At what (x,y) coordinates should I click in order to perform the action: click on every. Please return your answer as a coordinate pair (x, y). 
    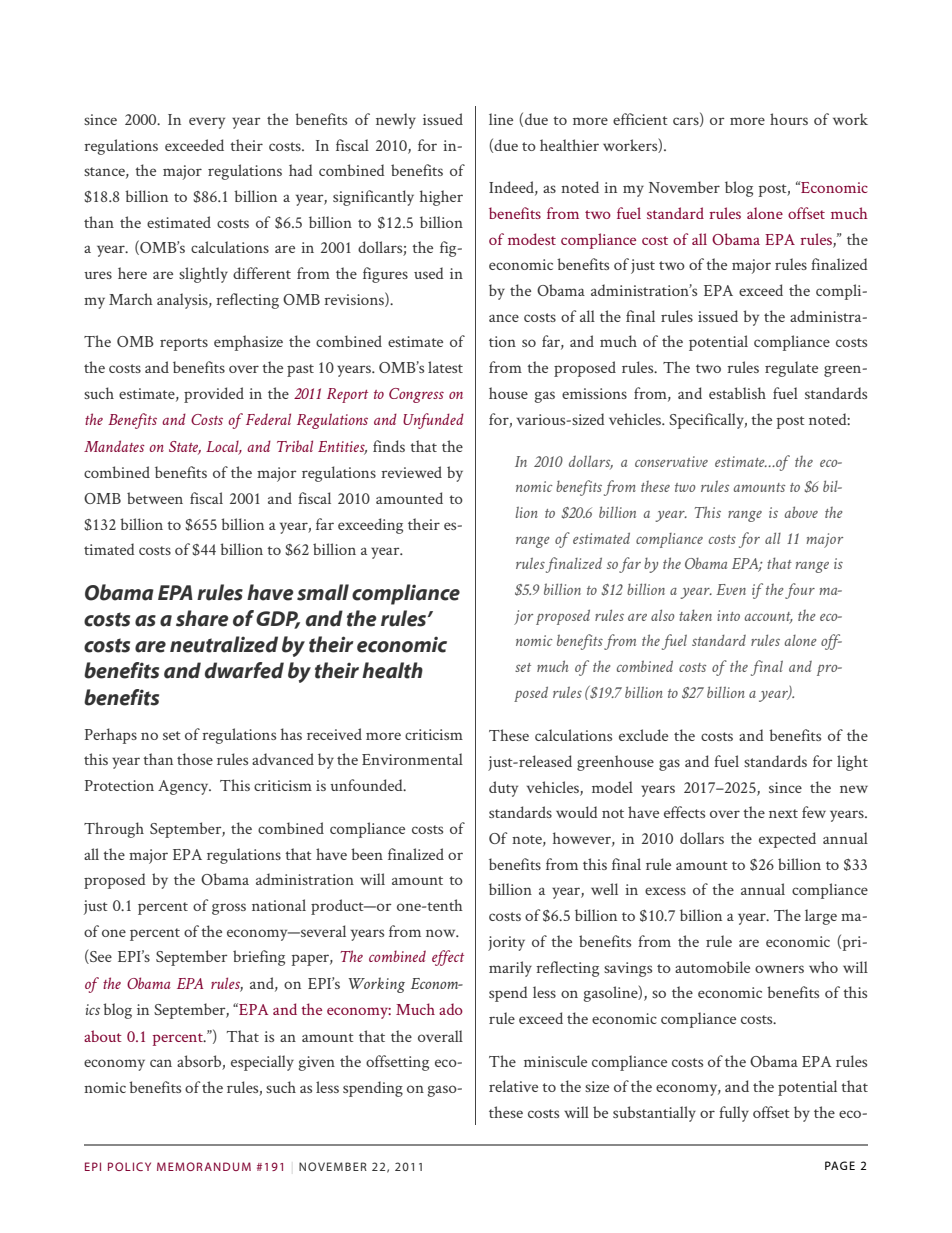
    Looking at the image, I should click on (207, 123).
